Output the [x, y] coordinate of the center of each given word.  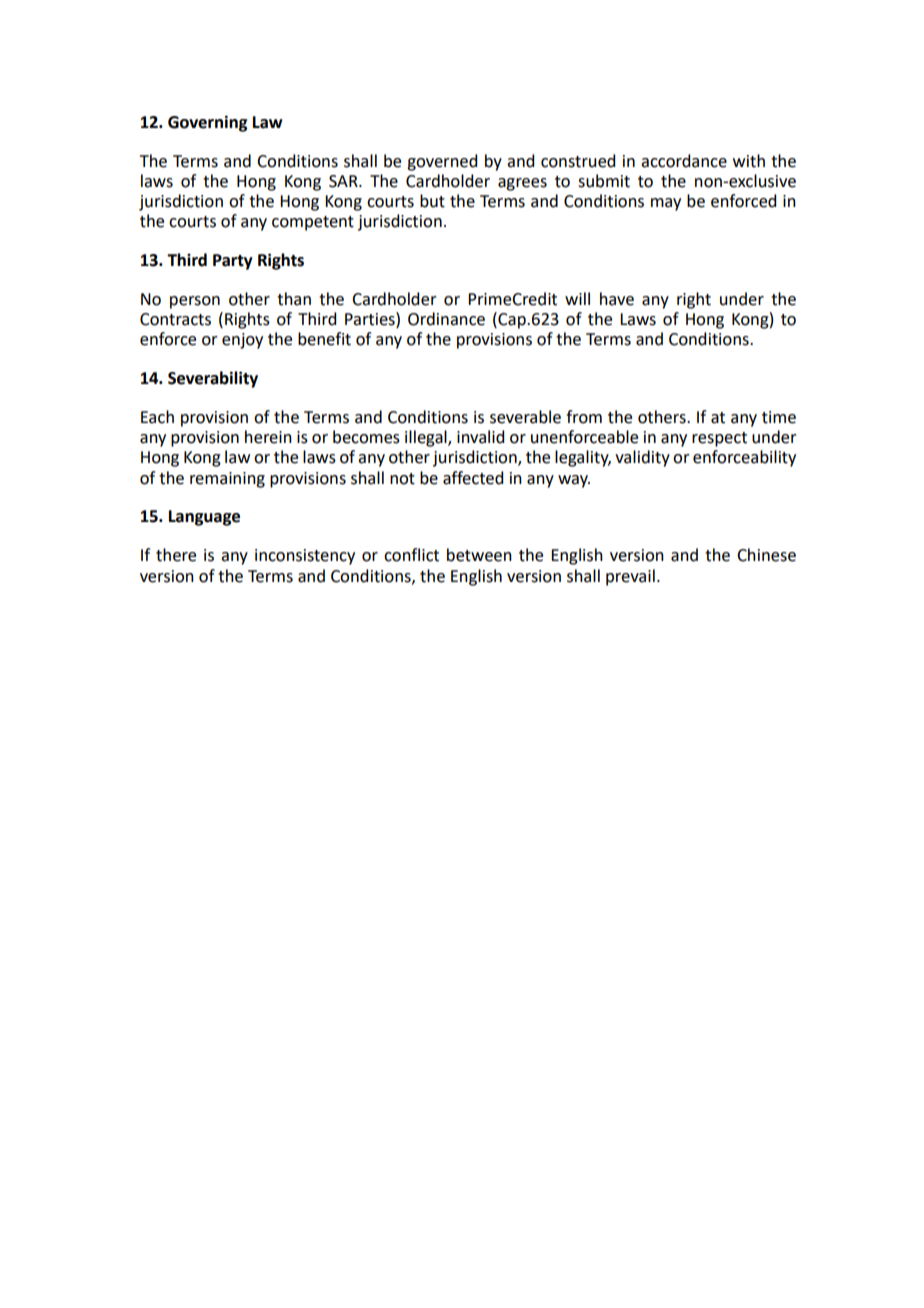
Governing [208, 123]
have [617, 299]
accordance [684, 161]
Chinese [766, 555]
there [176, 555]
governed [442, 162]
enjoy [242, 341]
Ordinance [446, 319]
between [479, 555]
